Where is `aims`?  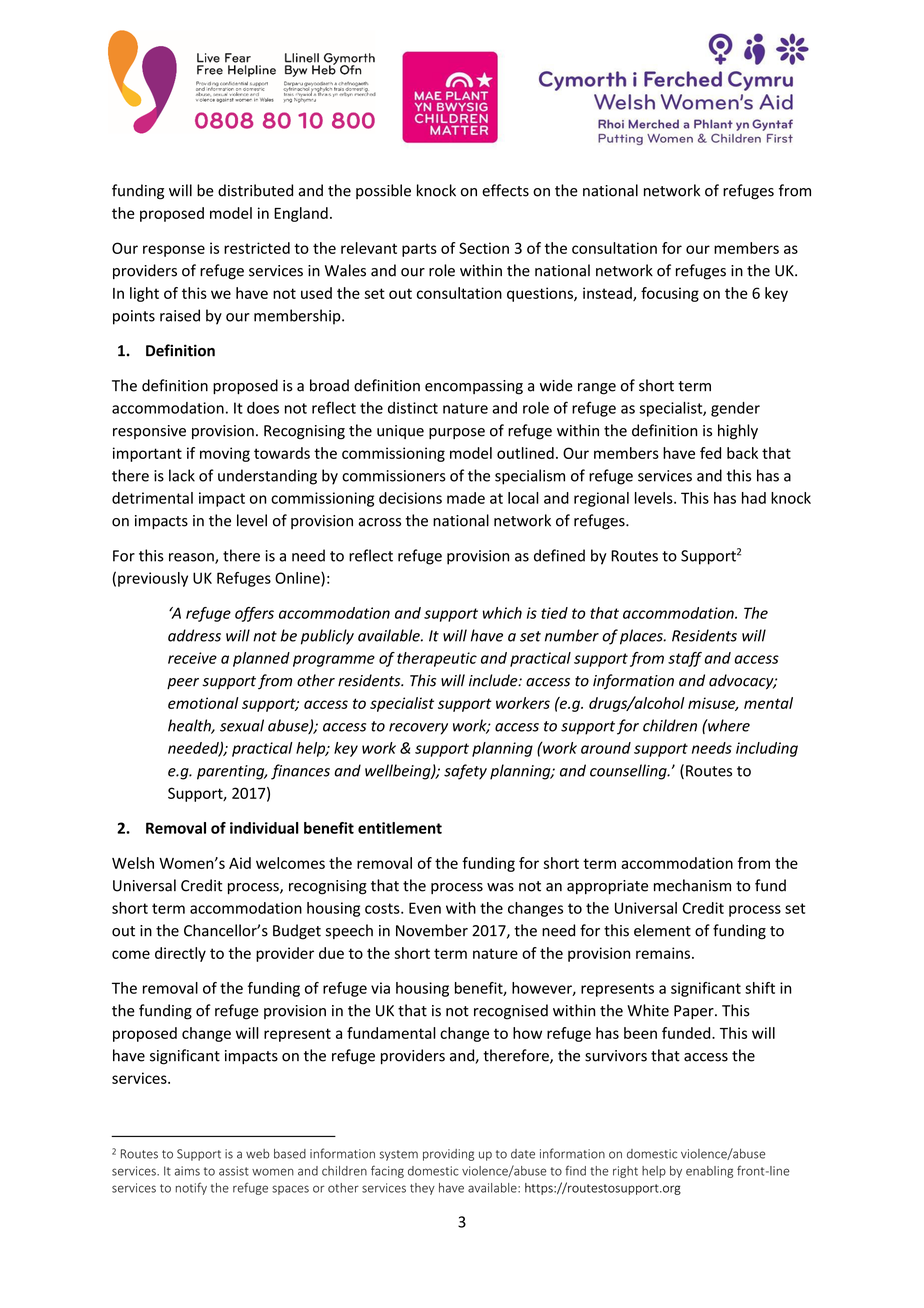
aims is located at coordinates (187, 1171).
